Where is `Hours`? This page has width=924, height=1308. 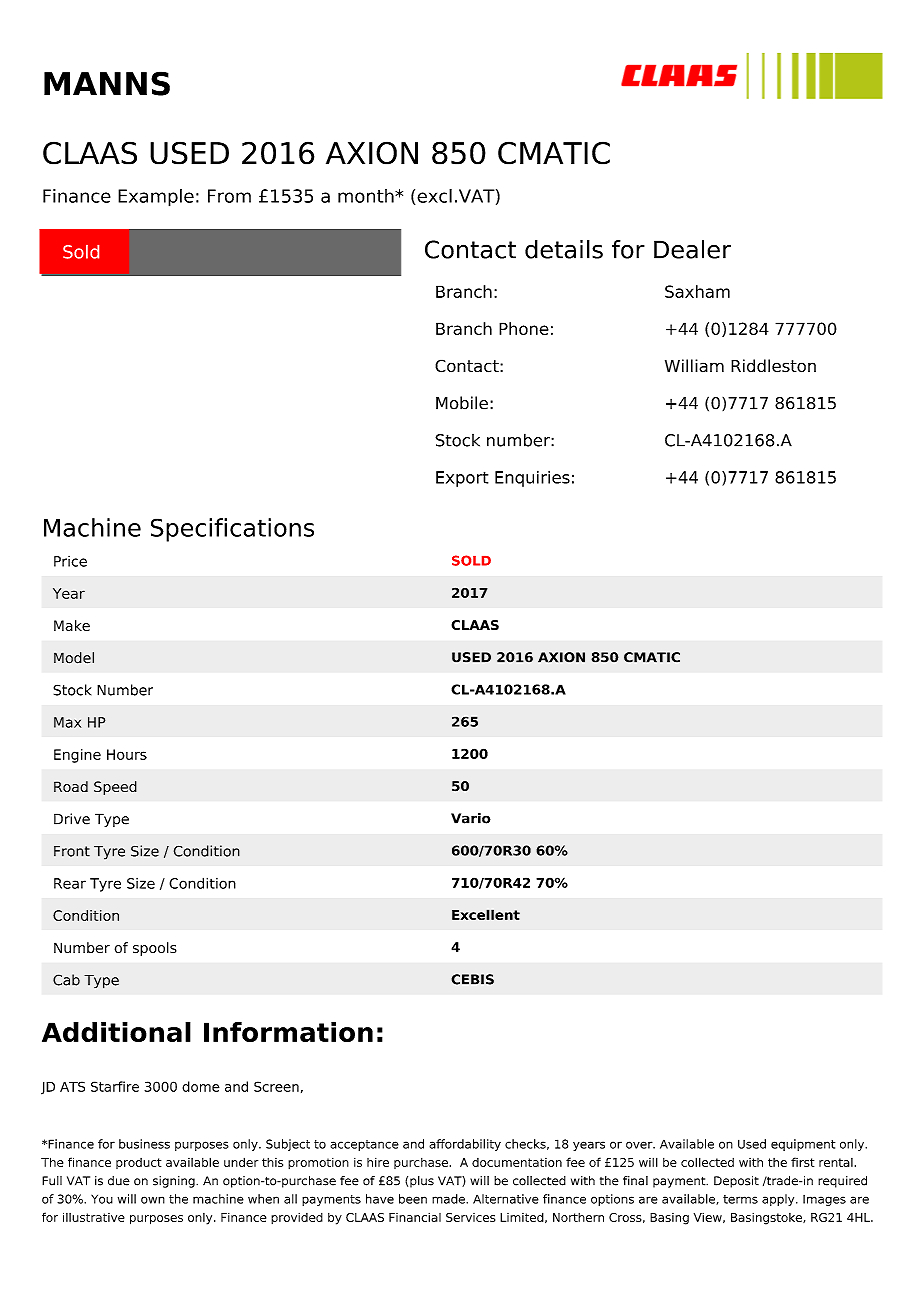
Hours is located at coordinates (127, 754).
